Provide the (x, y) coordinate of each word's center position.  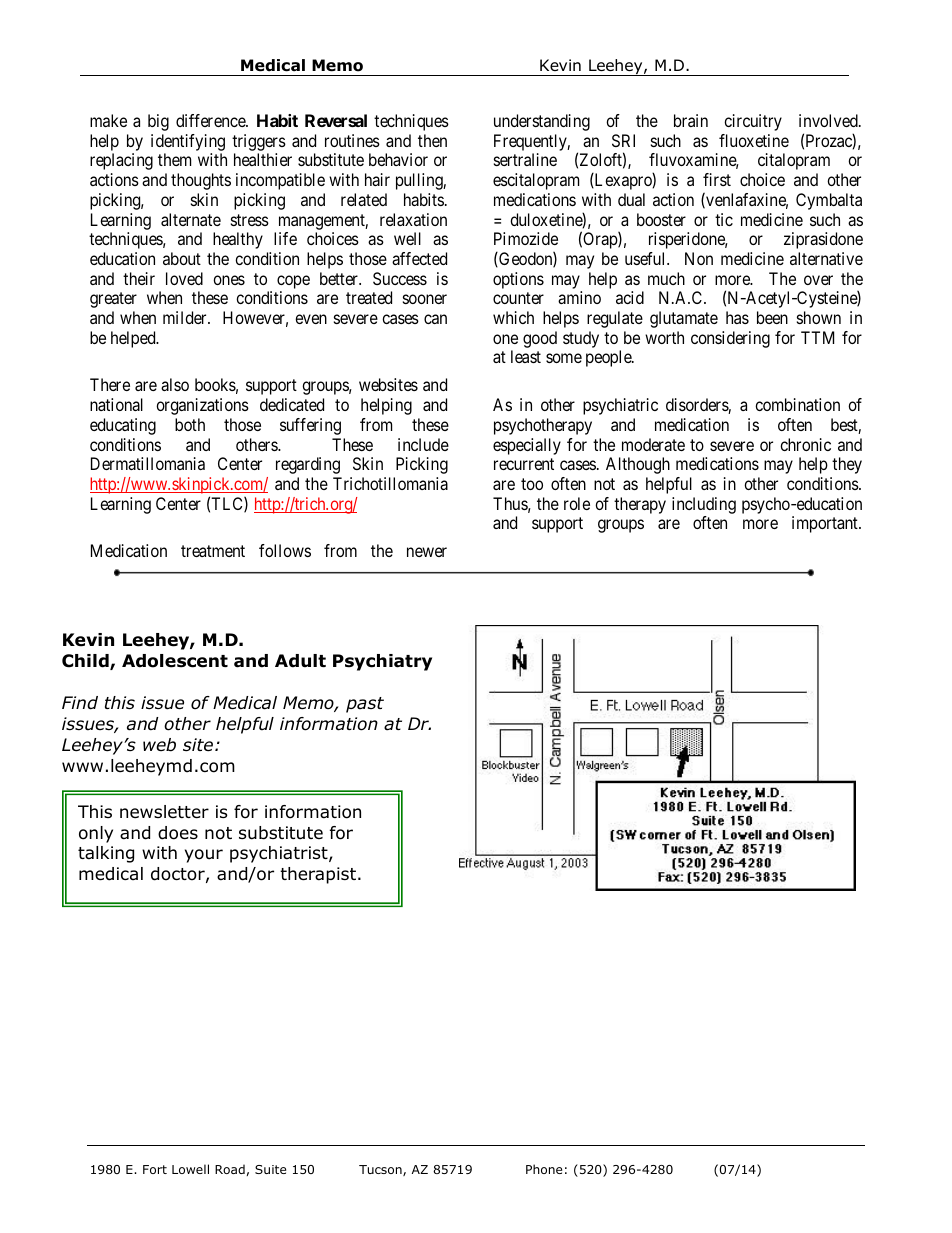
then (432, 140)
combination (797, 404)
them (174, 159)
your (204, 856)
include (423, 444)
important (826, 524)
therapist (319, 875)
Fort (155, 1169)
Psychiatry (382, 662)
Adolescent (175, 661)
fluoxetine (754, 140)
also (175, 384)
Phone (544, 1169)
